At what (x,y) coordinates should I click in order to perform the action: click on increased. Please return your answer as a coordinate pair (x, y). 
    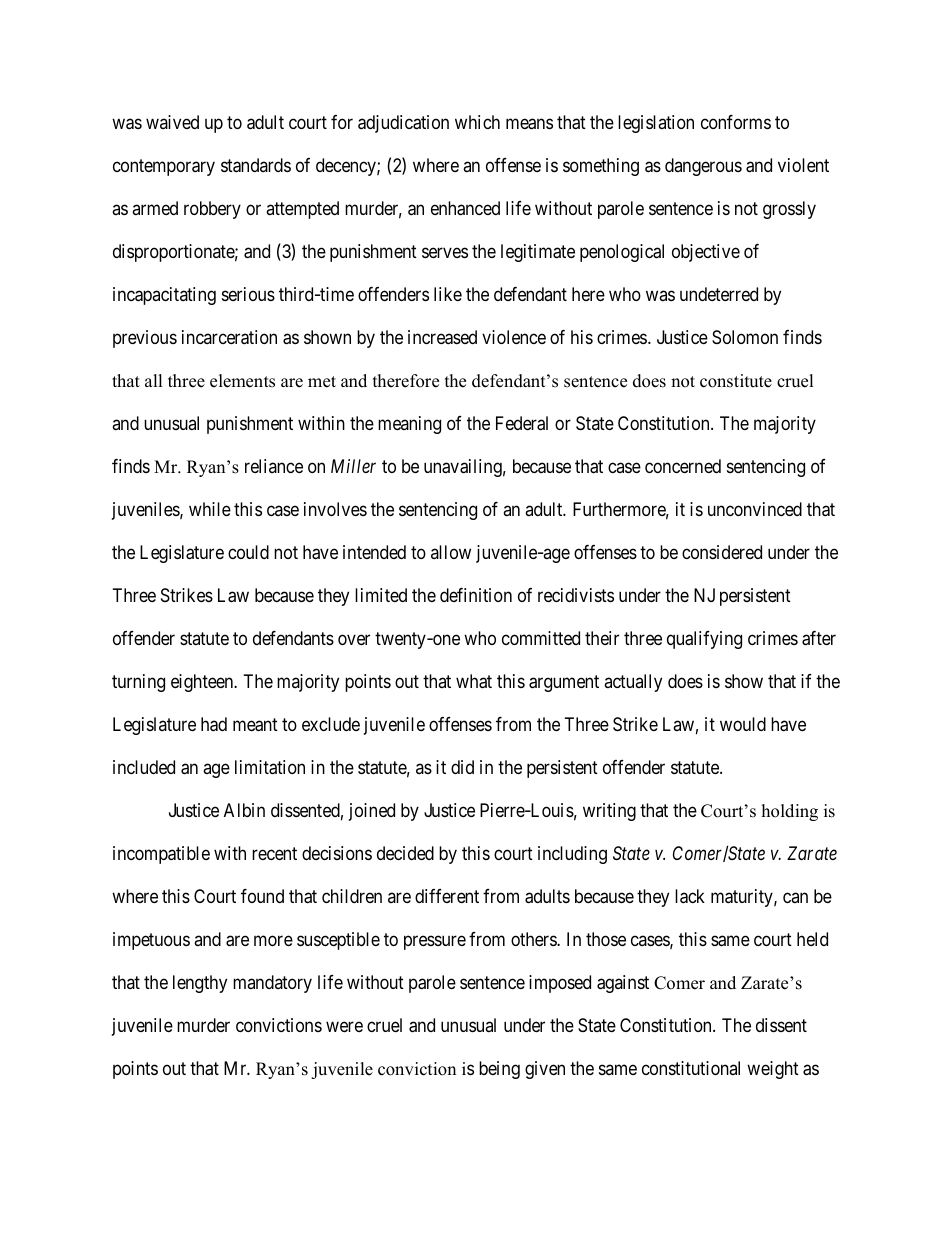
    Looking at the image, I should click on (442, 337).
